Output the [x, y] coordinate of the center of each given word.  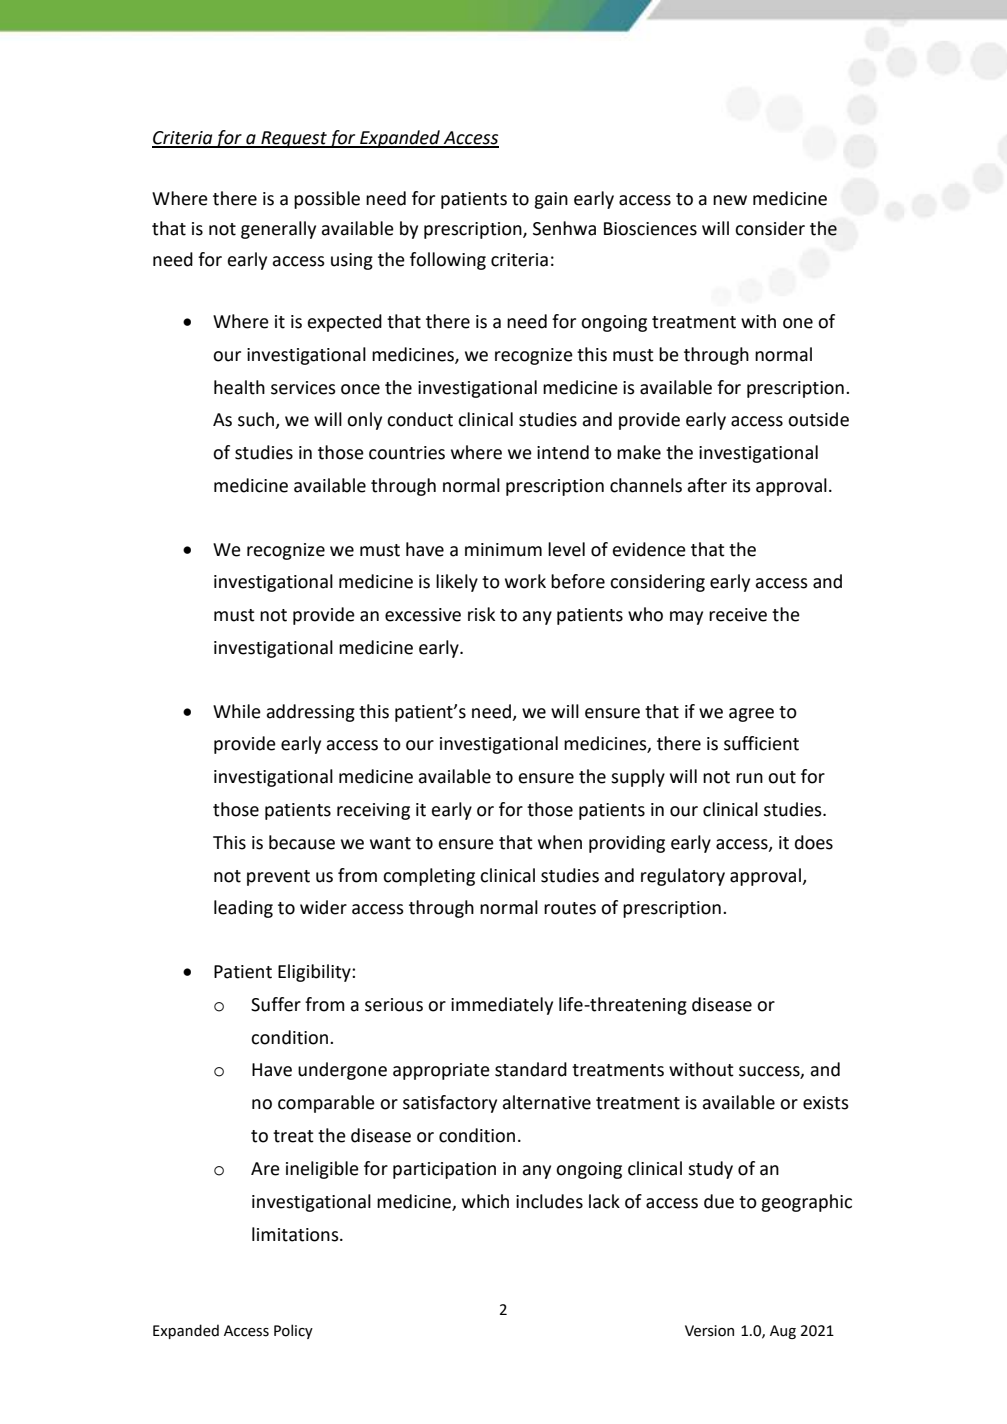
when [560, 842]
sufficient [761, 743]
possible [327, 200]
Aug [783, 1332]
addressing [310, 713]
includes [549, 1201]
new [730, 200]
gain [551, 200]
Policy [293, 1331]
